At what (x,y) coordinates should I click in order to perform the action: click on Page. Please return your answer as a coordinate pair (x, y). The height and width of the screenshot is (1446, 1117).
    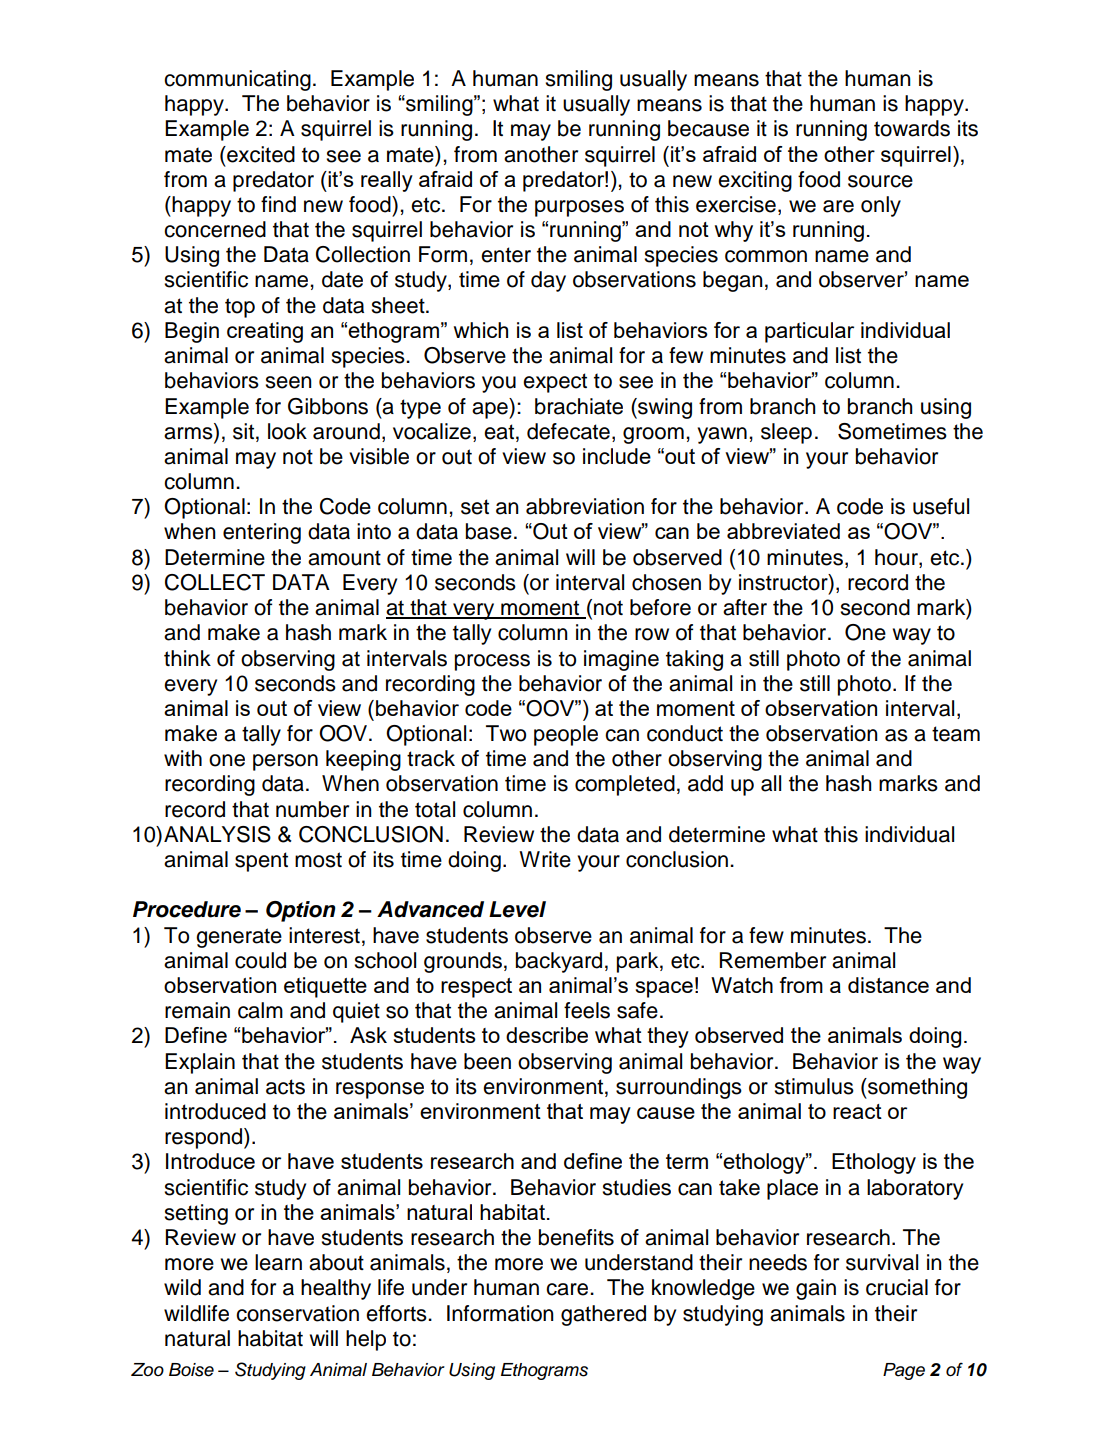
    Looking at the image, I should click on (904, 1371).
